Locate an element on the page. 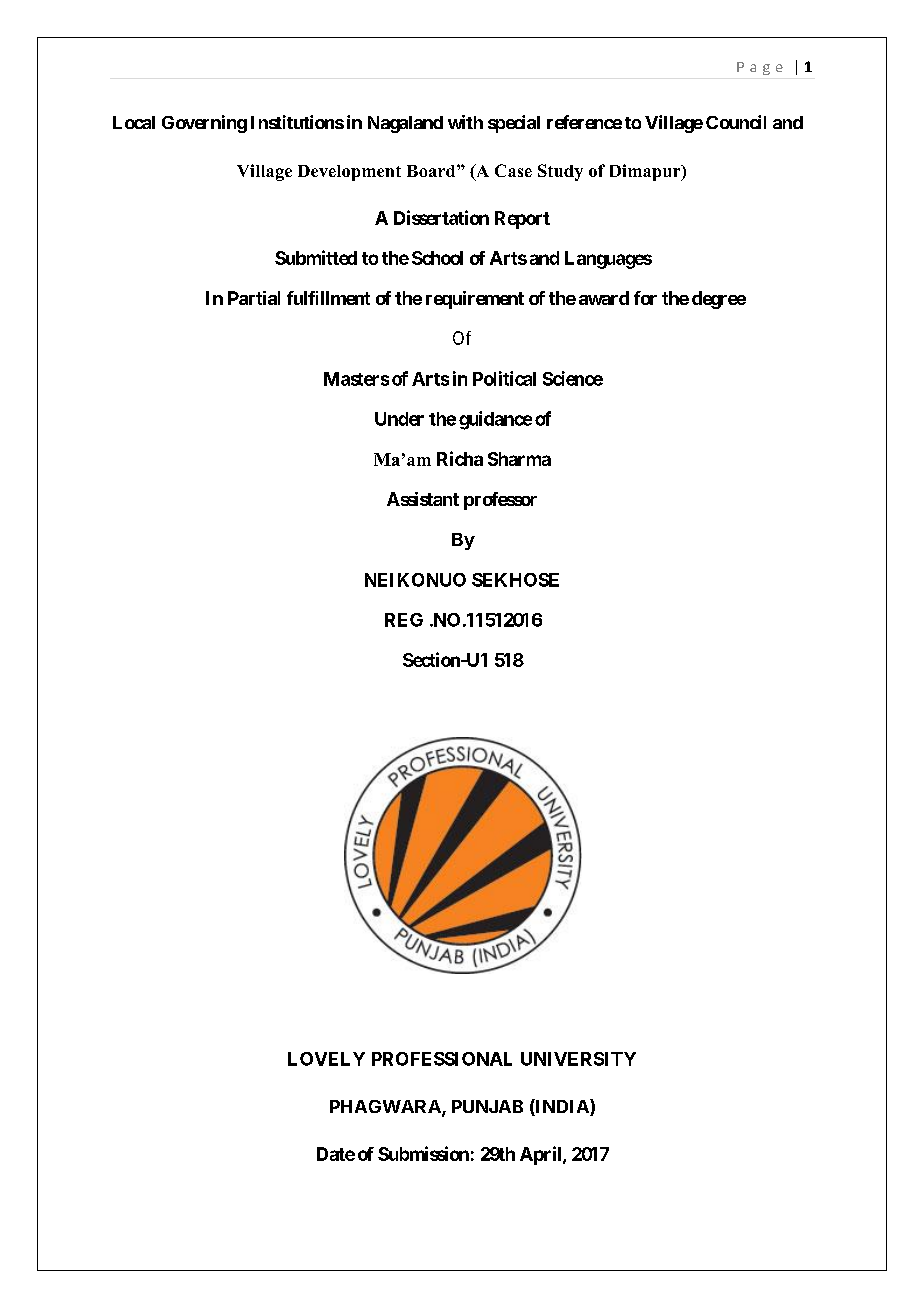 Image resolution: width=924 pixels, height=1308 pixels. professor is located at coordinates (500, 501).
